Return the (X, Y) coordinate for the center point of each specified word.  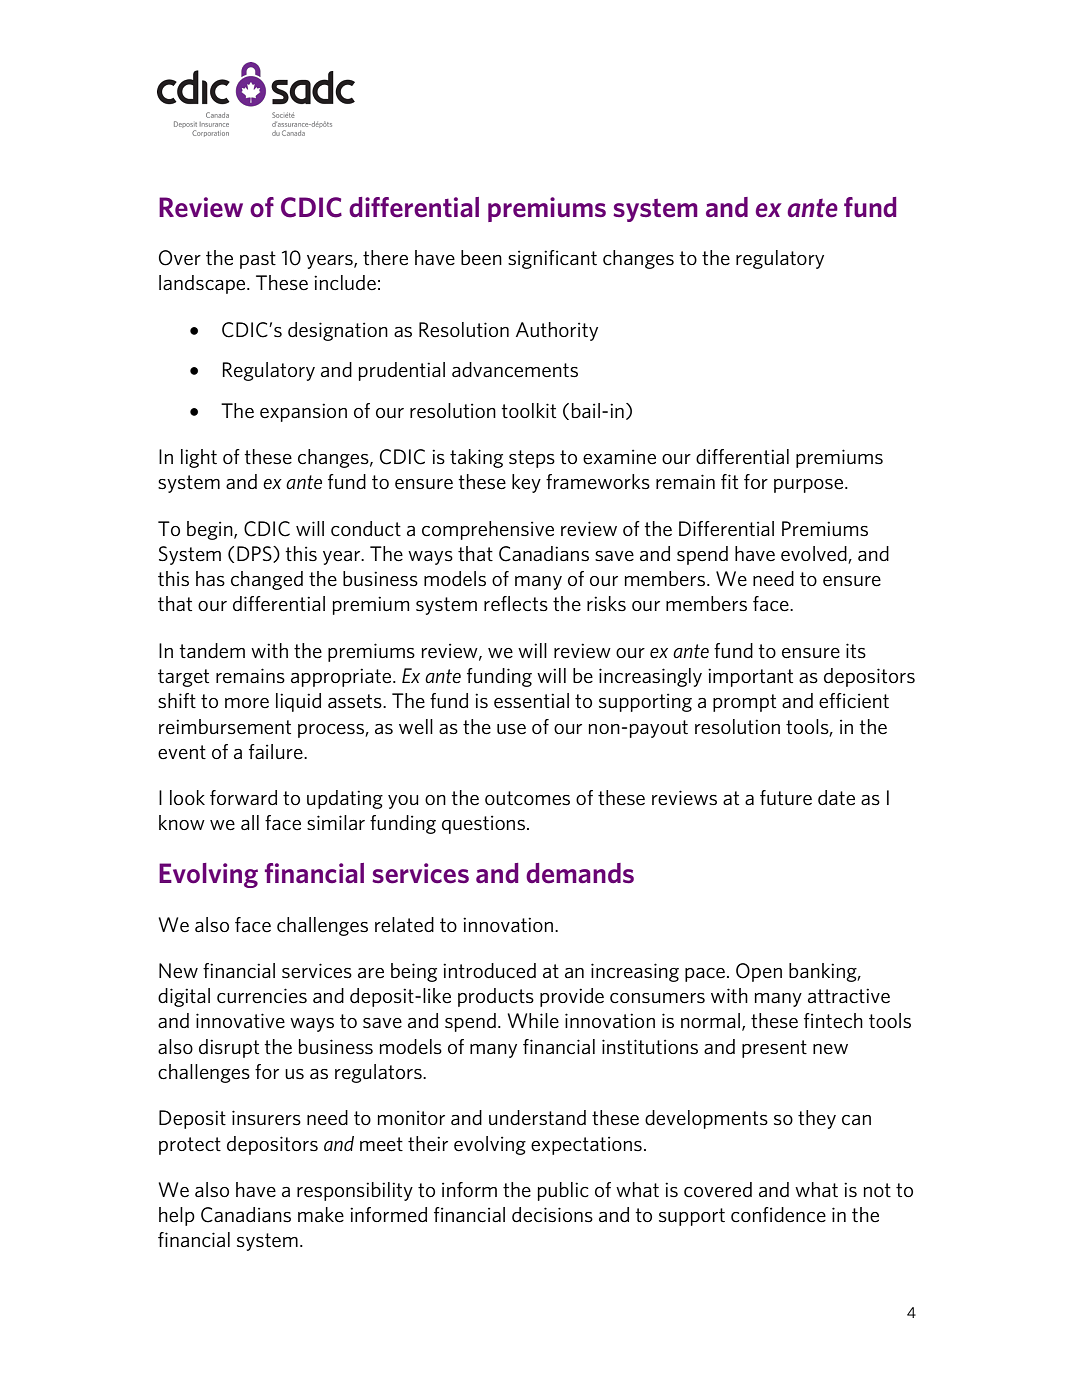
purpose (810, 486)
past (258, 260)
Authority (557, 331)
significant (552, 259)
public (563, 1191)
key (526, 483)
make (321, 1215)
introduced (489, 970)
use (511, 729)
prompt (744, 703)
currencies (262, 996)
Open (759, 972)
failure (277, 752)
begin (211, 530)
